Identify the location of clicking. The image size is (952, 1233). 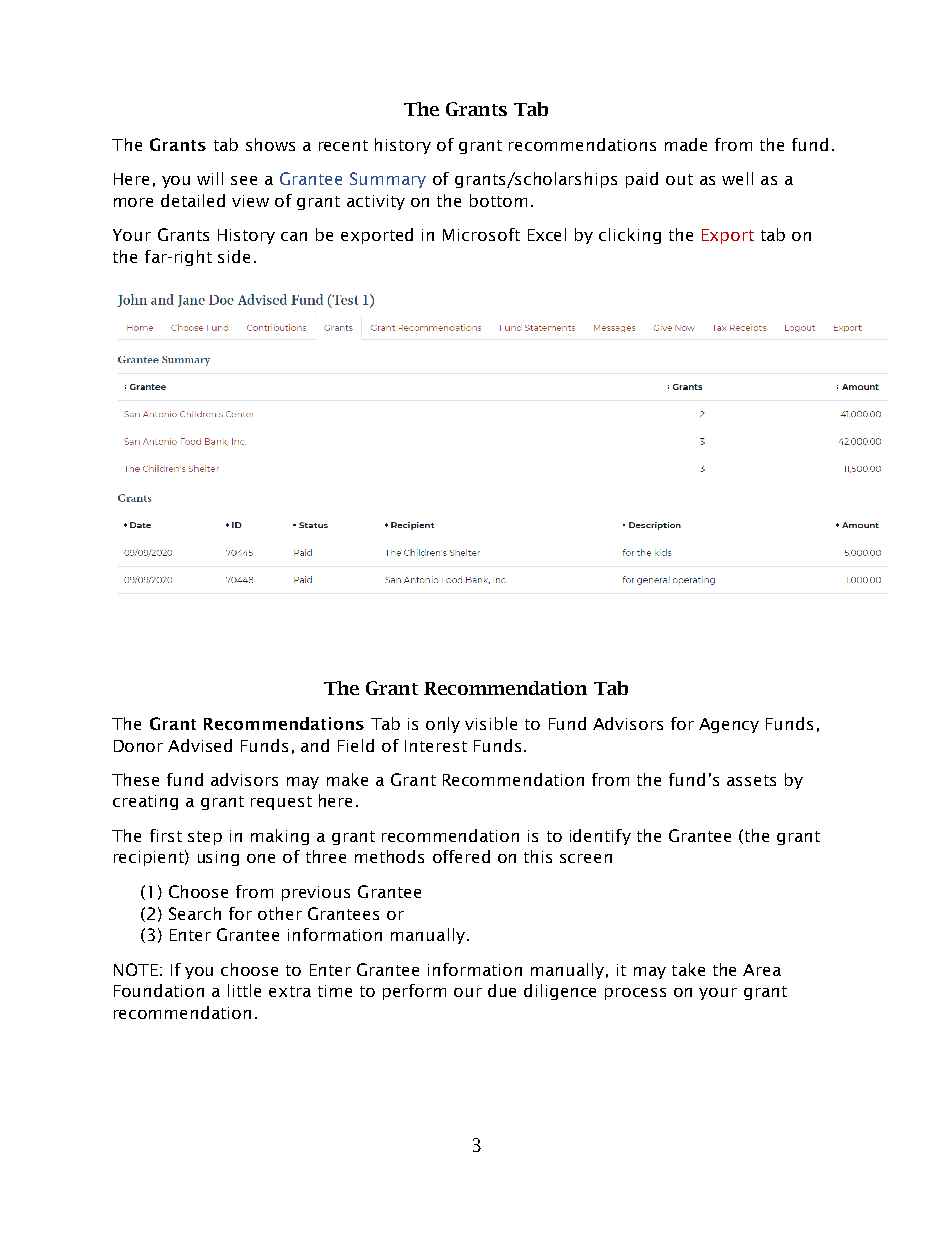
(630, 236).
